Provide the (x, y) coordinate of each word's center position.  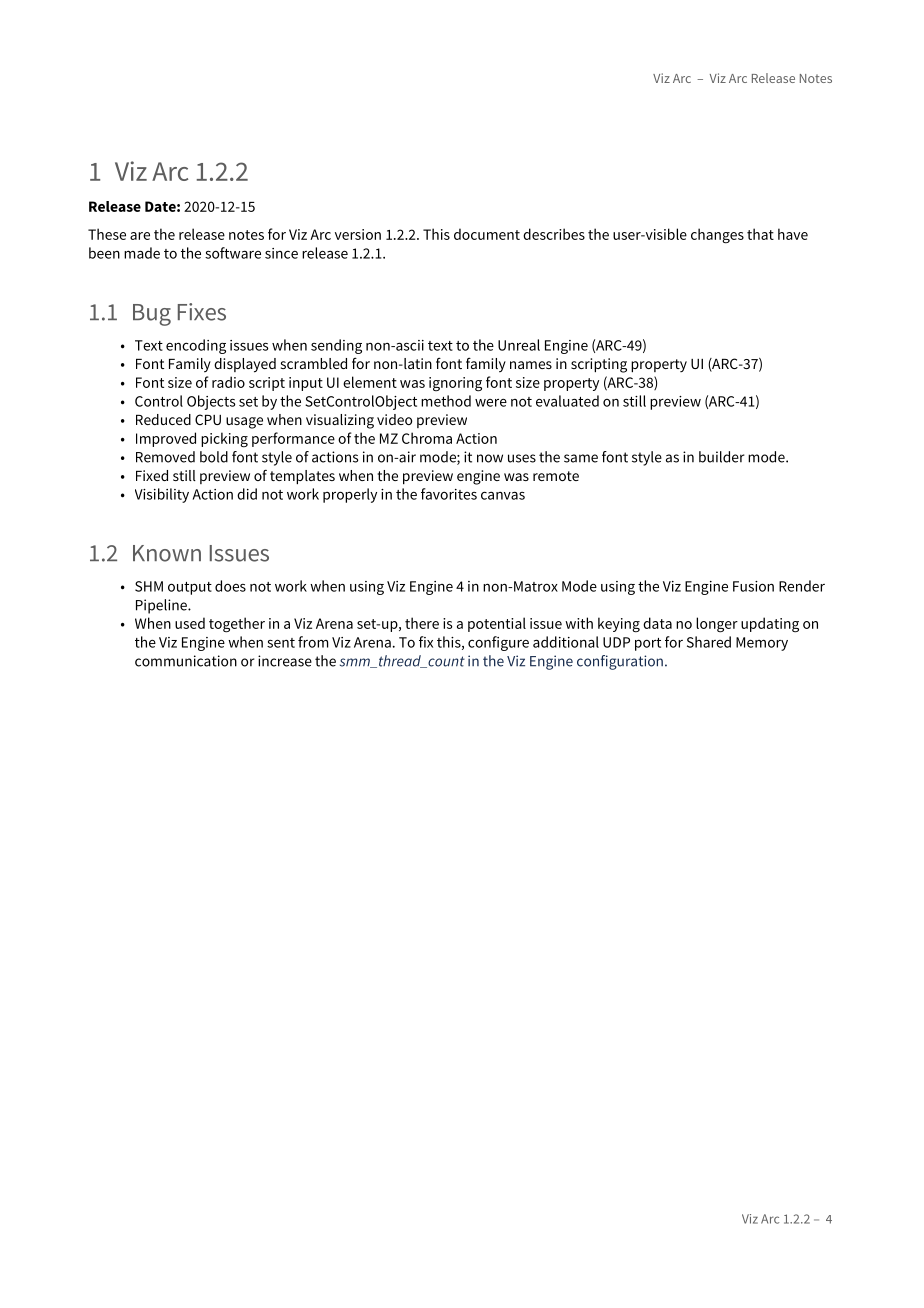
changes (717, 236)
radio (228, 382)
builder (722, 457)
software (233, 253)
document (487, 234)
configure (498, 643)
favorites (449, 494)
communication (186, 661)
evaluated (567, 401)
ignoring (455, 384)
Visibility (162, 495)
